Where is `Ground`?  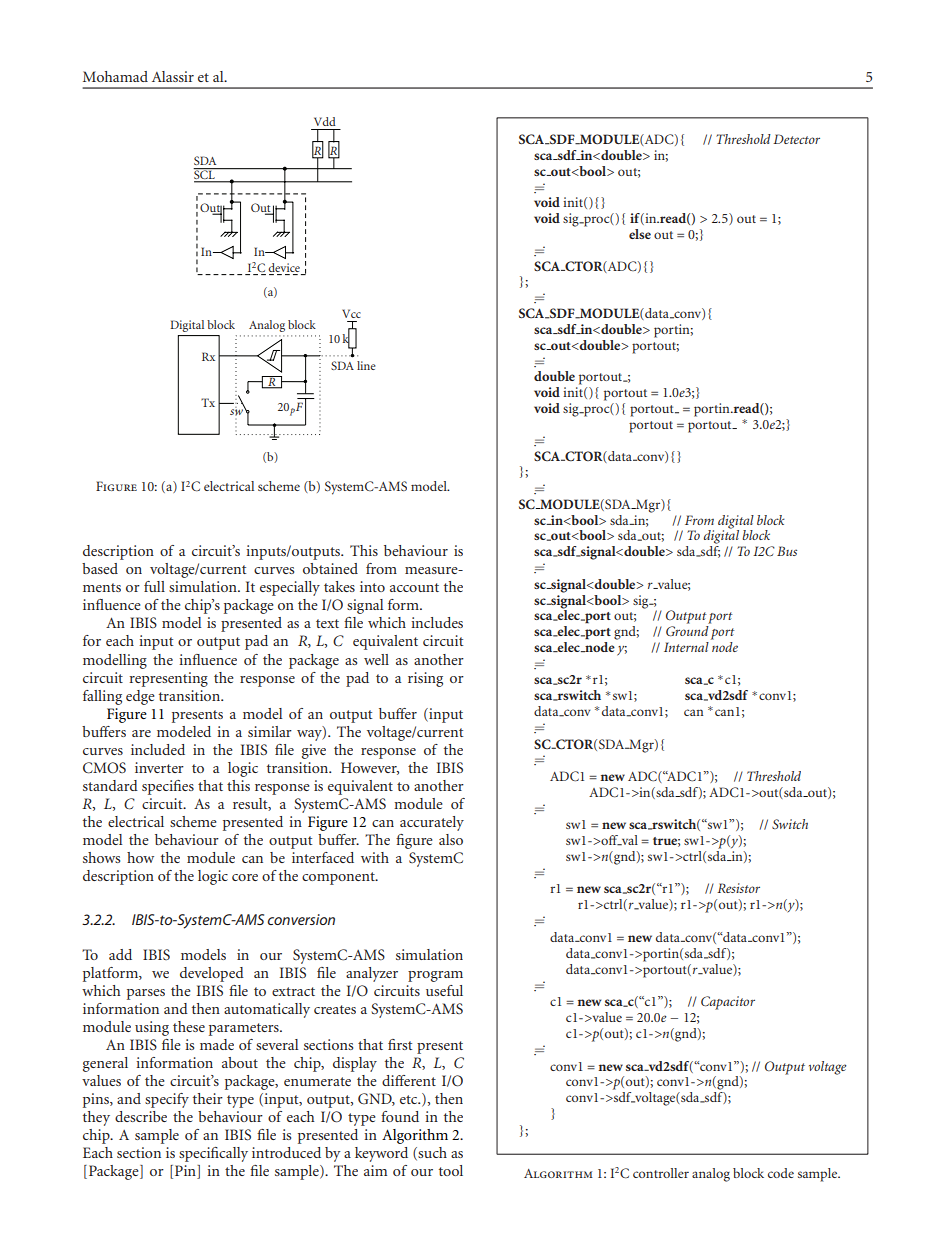 Ground is located at coordinates (687, 631).
